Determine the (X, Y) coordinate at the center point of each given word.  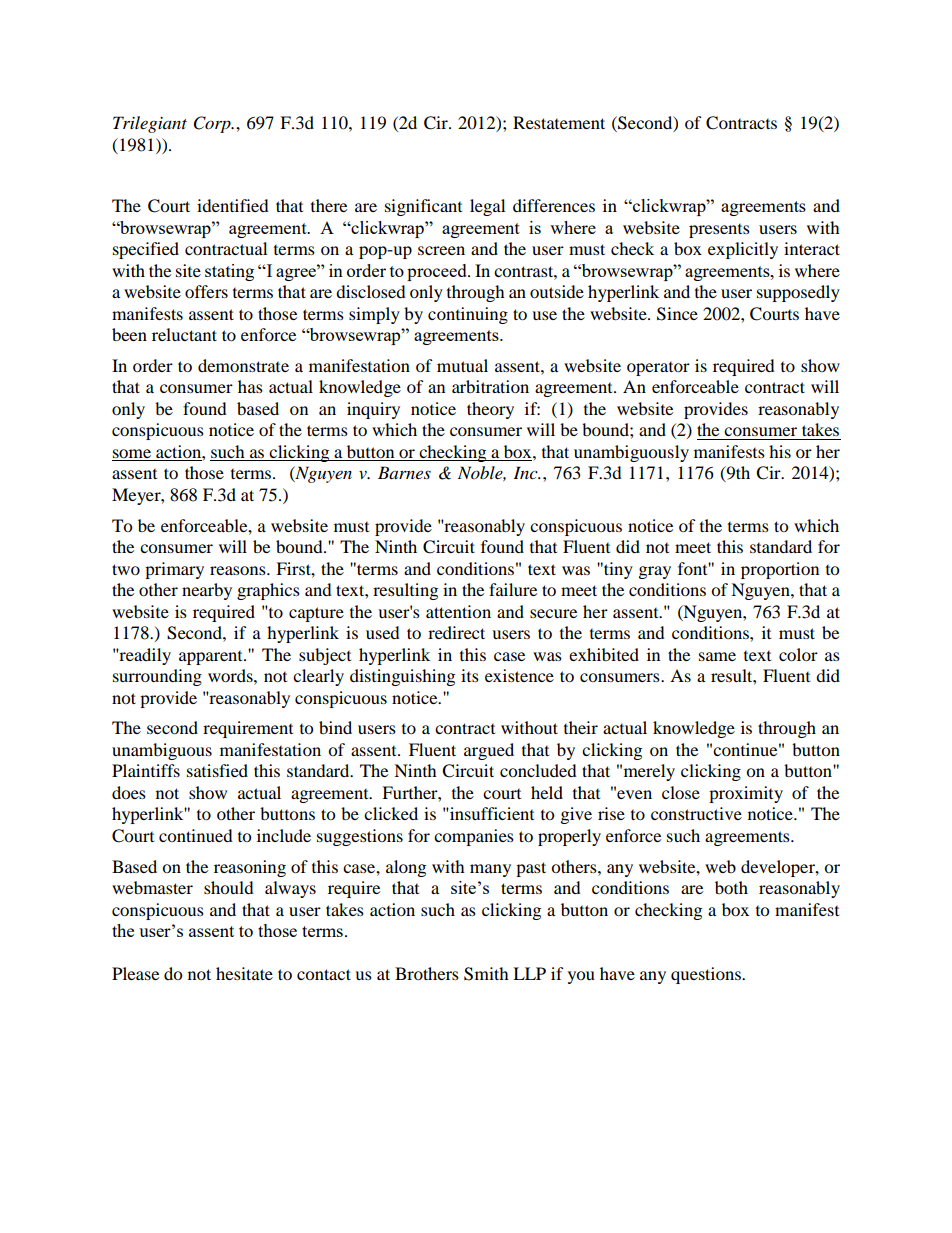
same (717, 656)
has (250, 386)
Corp (213, 124)
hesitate (244, 973)
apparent (212, 658)
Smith (486, 974)
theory (490, 410)
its (470, 675)
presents (719, 231)
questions (707, 975)
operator (658, 369)
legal (487, 207)
